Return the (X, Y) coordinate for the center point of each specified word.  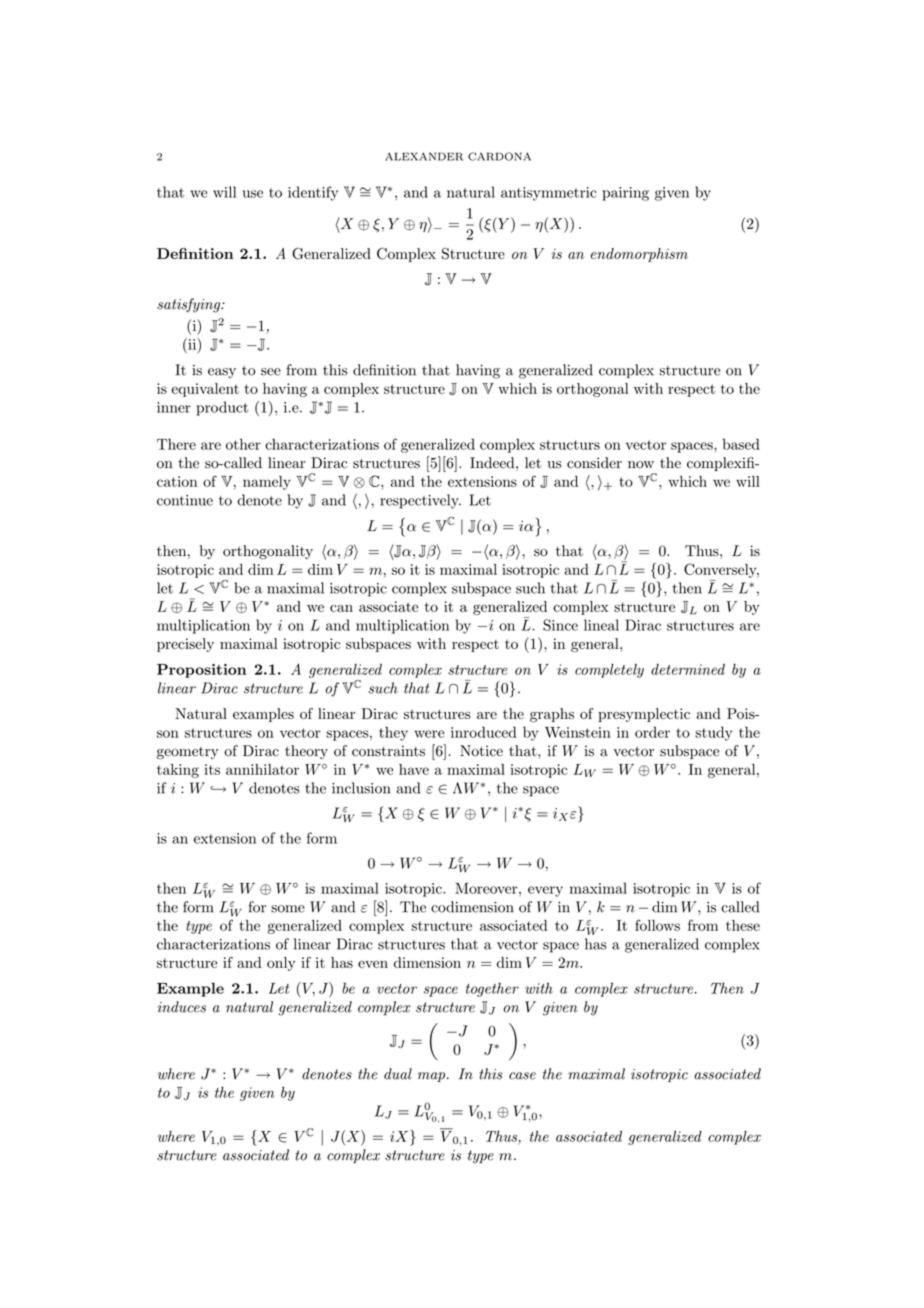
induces (182, 1007)
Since (560, 625)
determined (688, 669)
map (433, 1077)
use (253, 194)
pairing (625, 194)
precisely (185, 645)
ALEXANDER (424, 156)
